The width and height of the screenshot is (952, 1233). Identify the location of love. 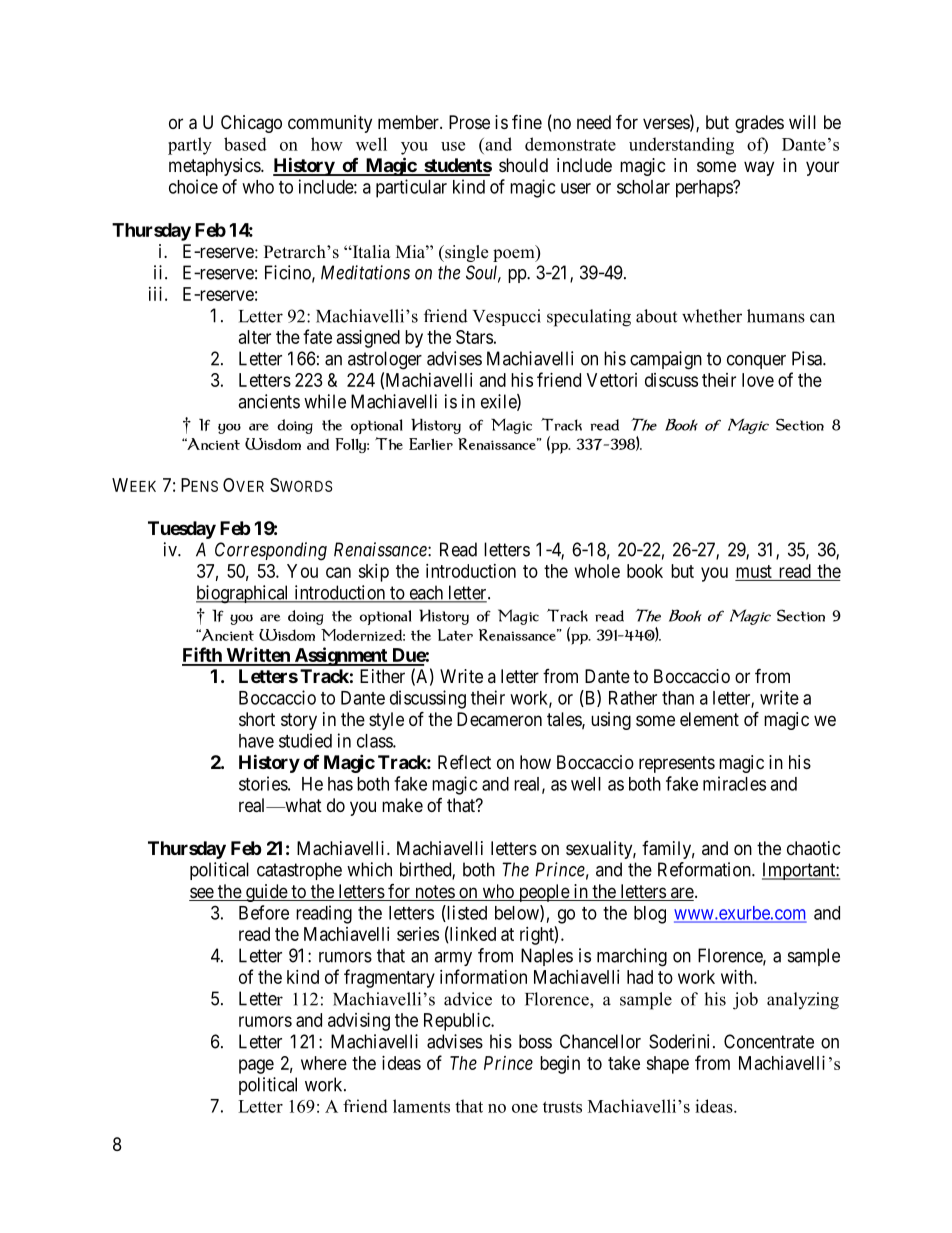
(758, 380).
